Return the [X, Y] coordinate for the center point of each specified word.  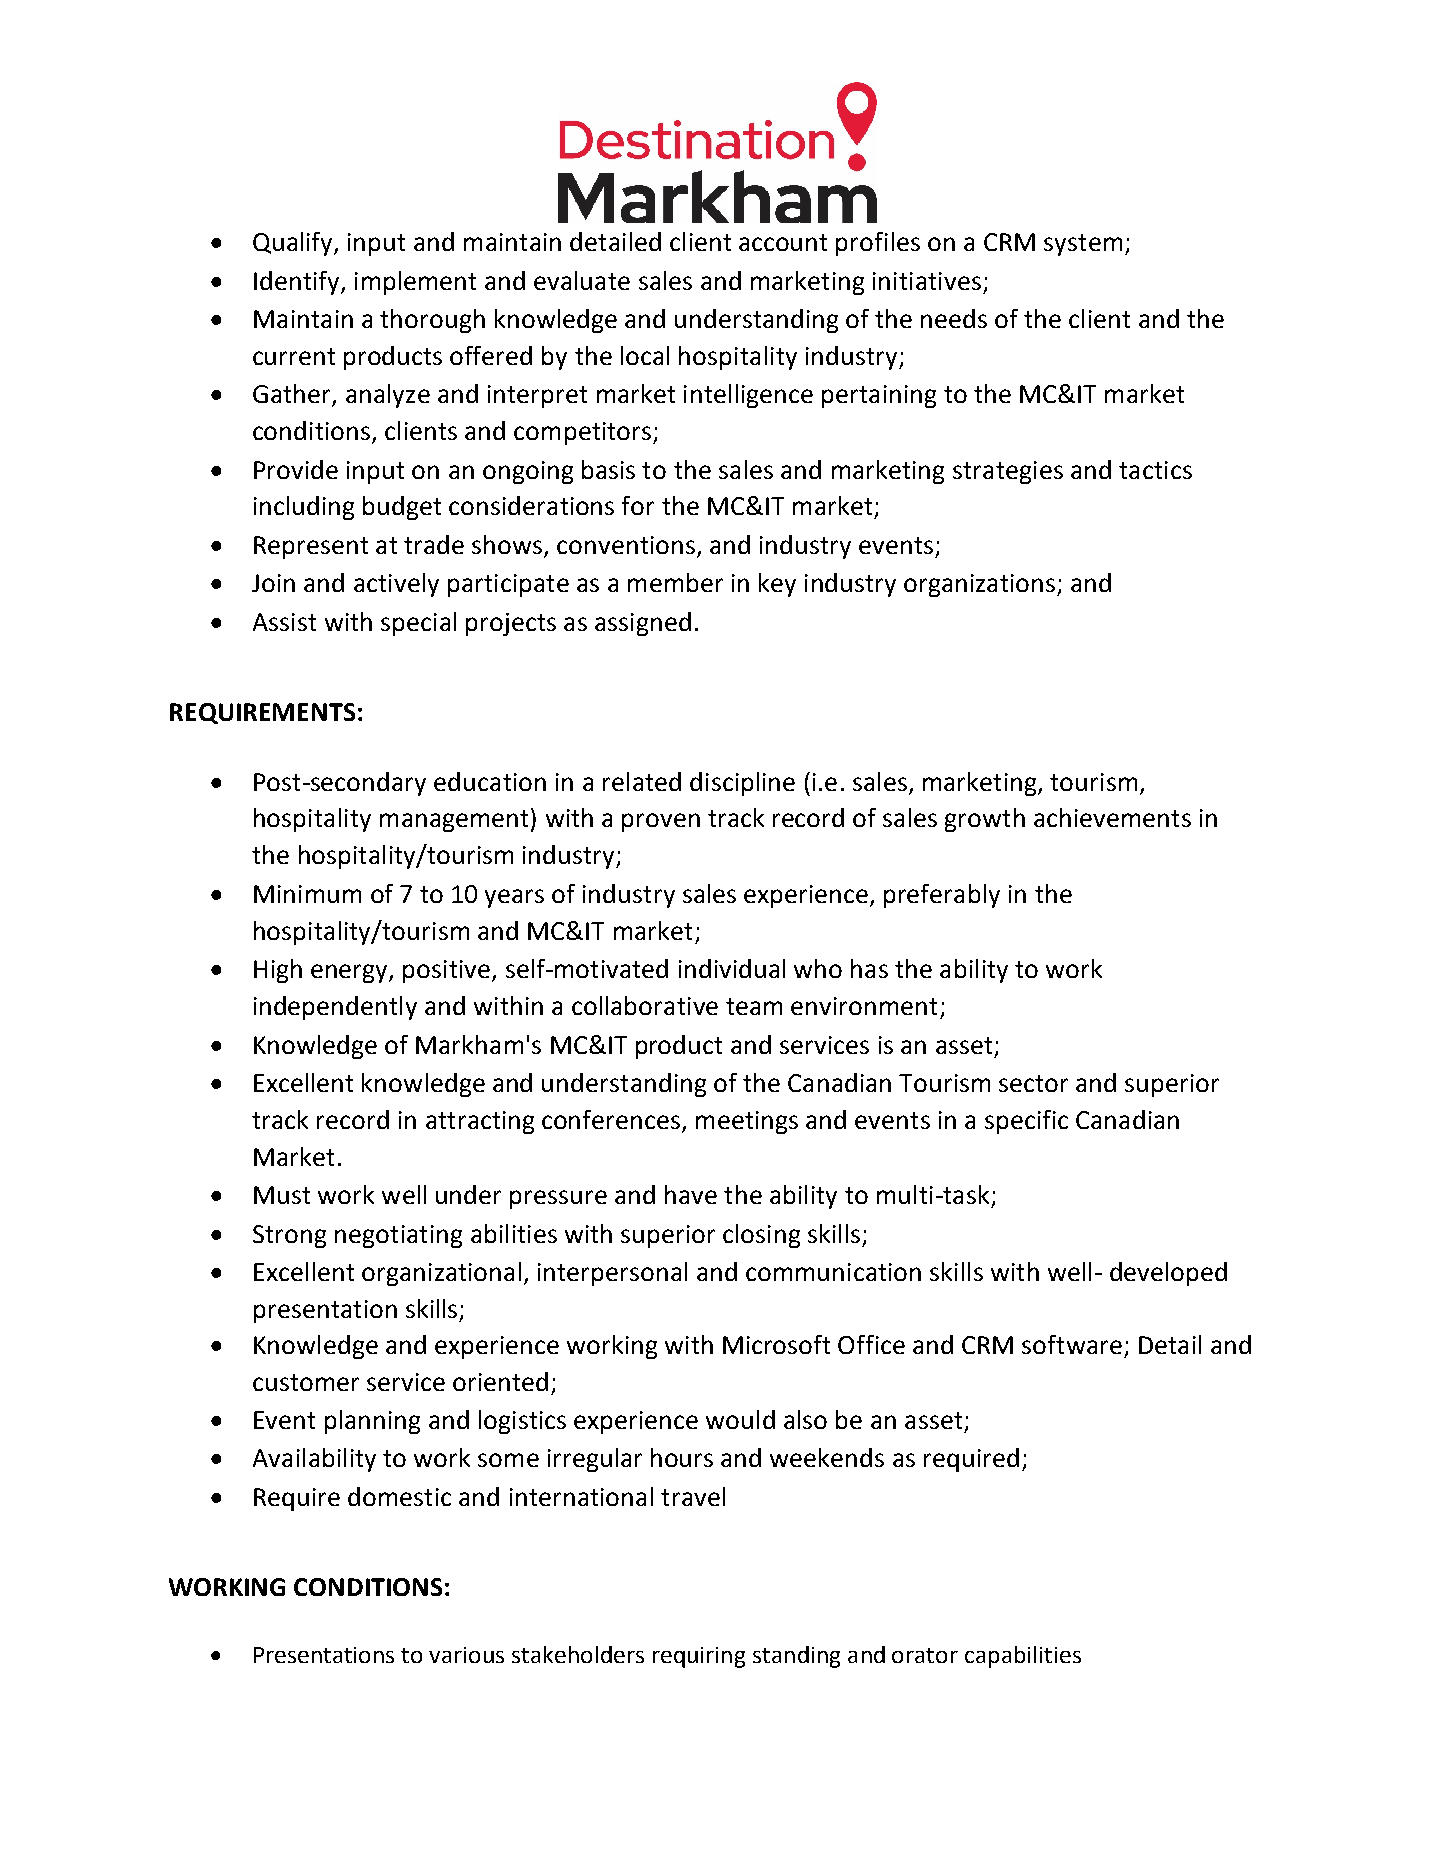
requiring [699, 1657]
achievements [1112, 817]
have [691, 1194]
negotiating [398, 1236]
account [783, 242]
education [490, 781]
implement [415, 283]
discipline [742, 784]
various [466, 1655]
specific [1026, 1122]
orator [925, 1655]
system [1083, 245]
